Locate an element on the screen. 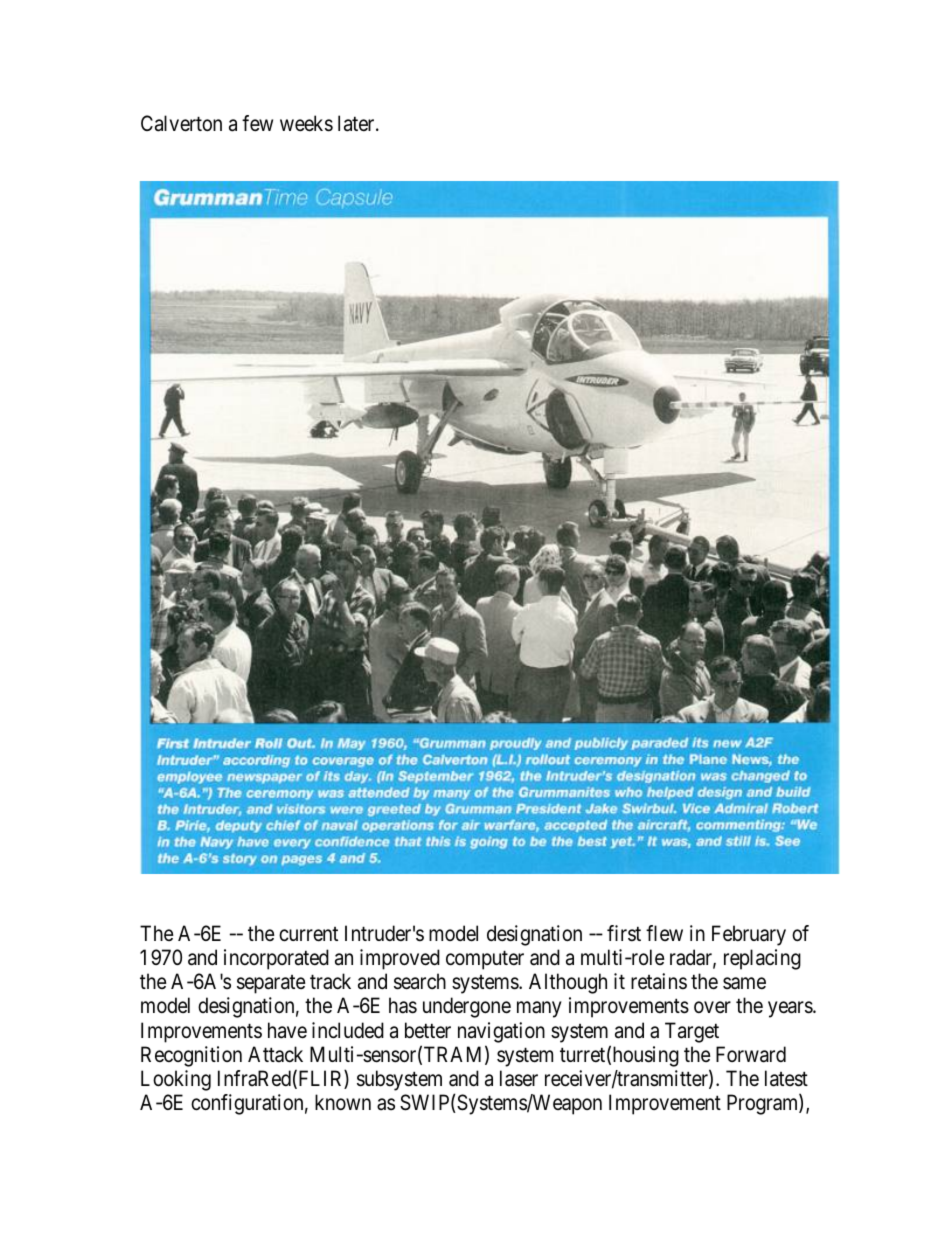 The width and height of the screenshot is (952, 1233). few is located at coordinates (257, 123).
